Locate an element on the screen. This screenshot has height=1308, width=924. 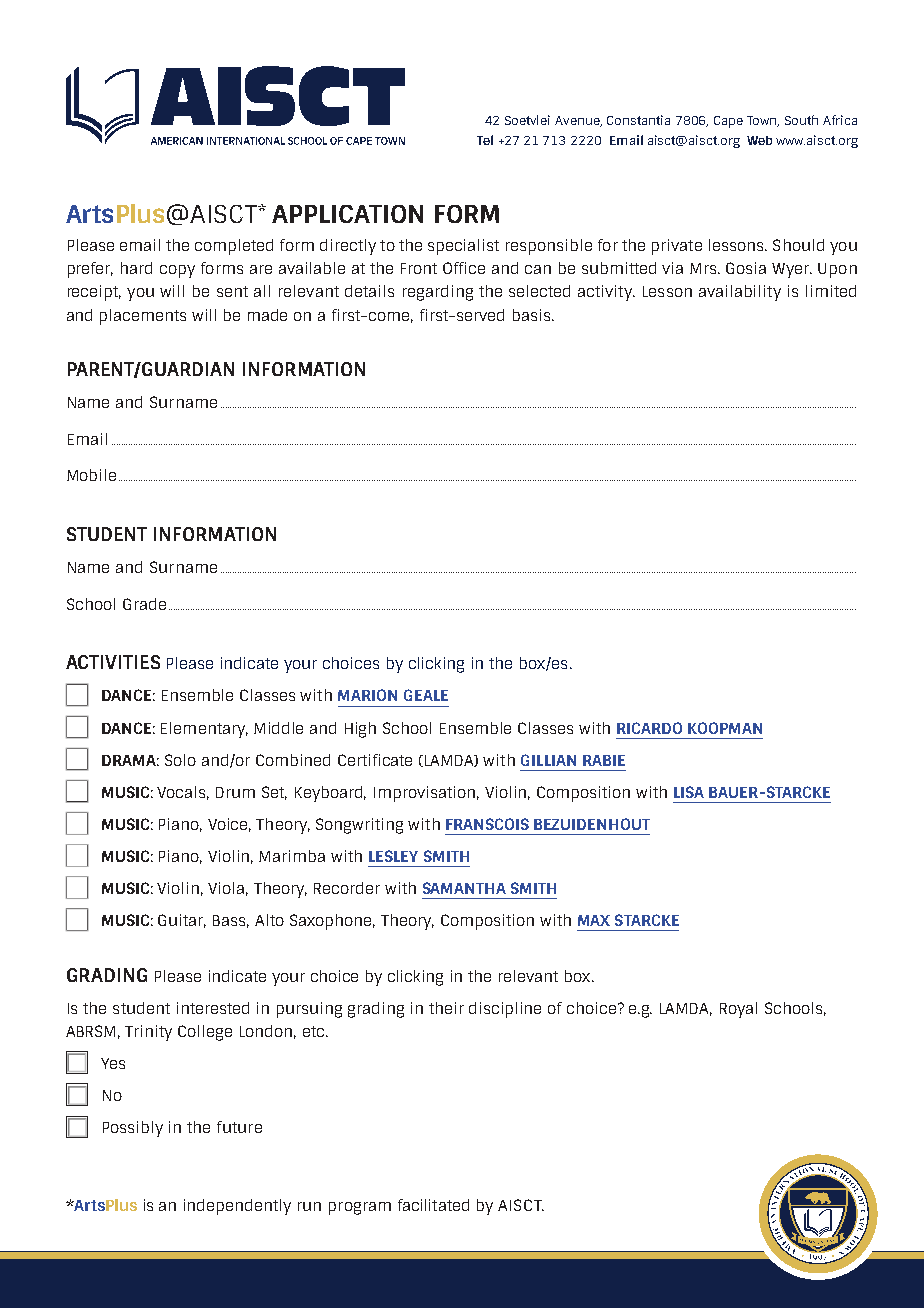
Tel is located at coordinates (485, 140).
